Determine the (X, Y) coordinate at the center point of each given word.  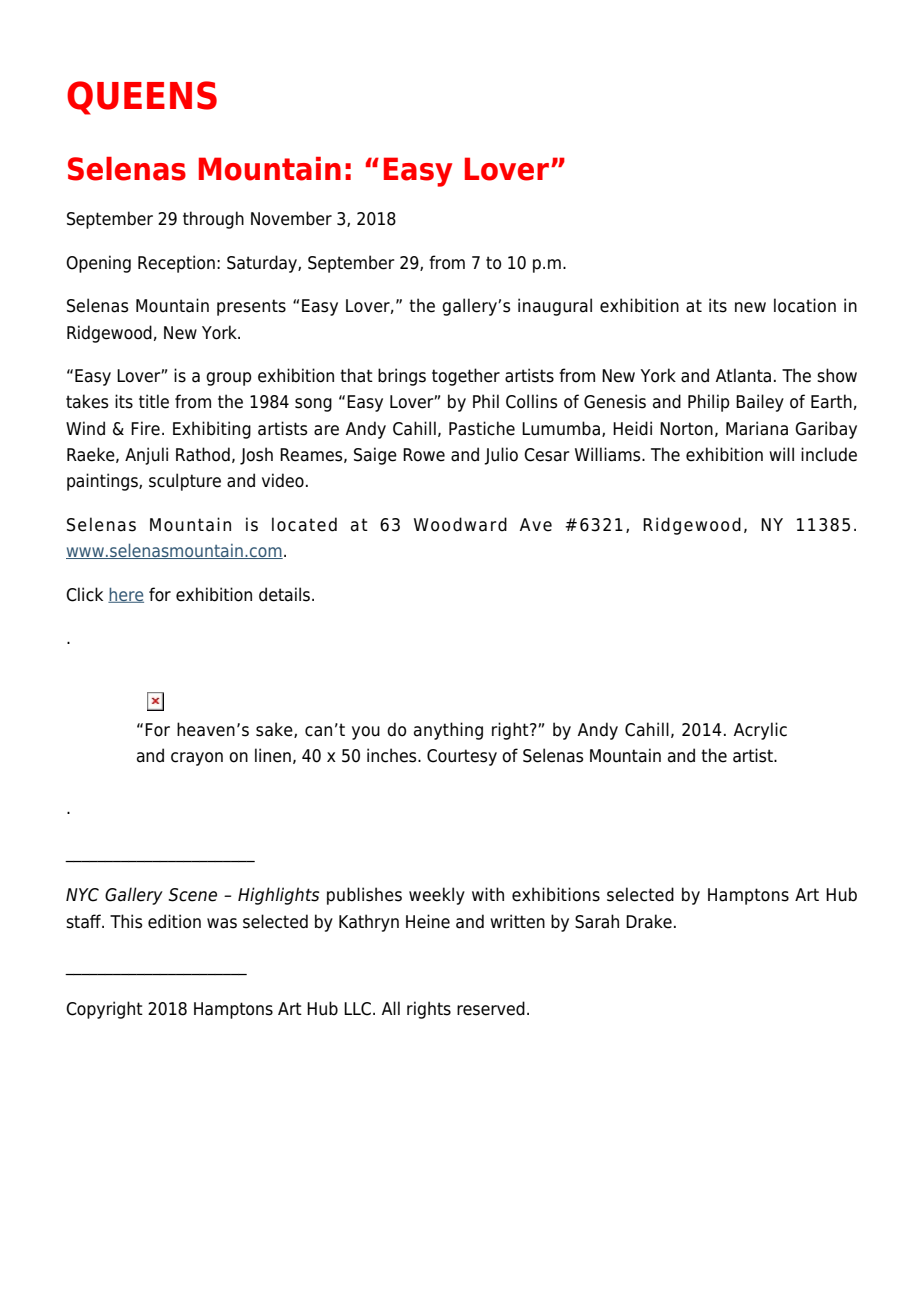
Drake (649, 921)
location (805, 305)
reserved (491, 1008)
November (291, 218)
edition (174, 921)
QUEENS (142, 98)
